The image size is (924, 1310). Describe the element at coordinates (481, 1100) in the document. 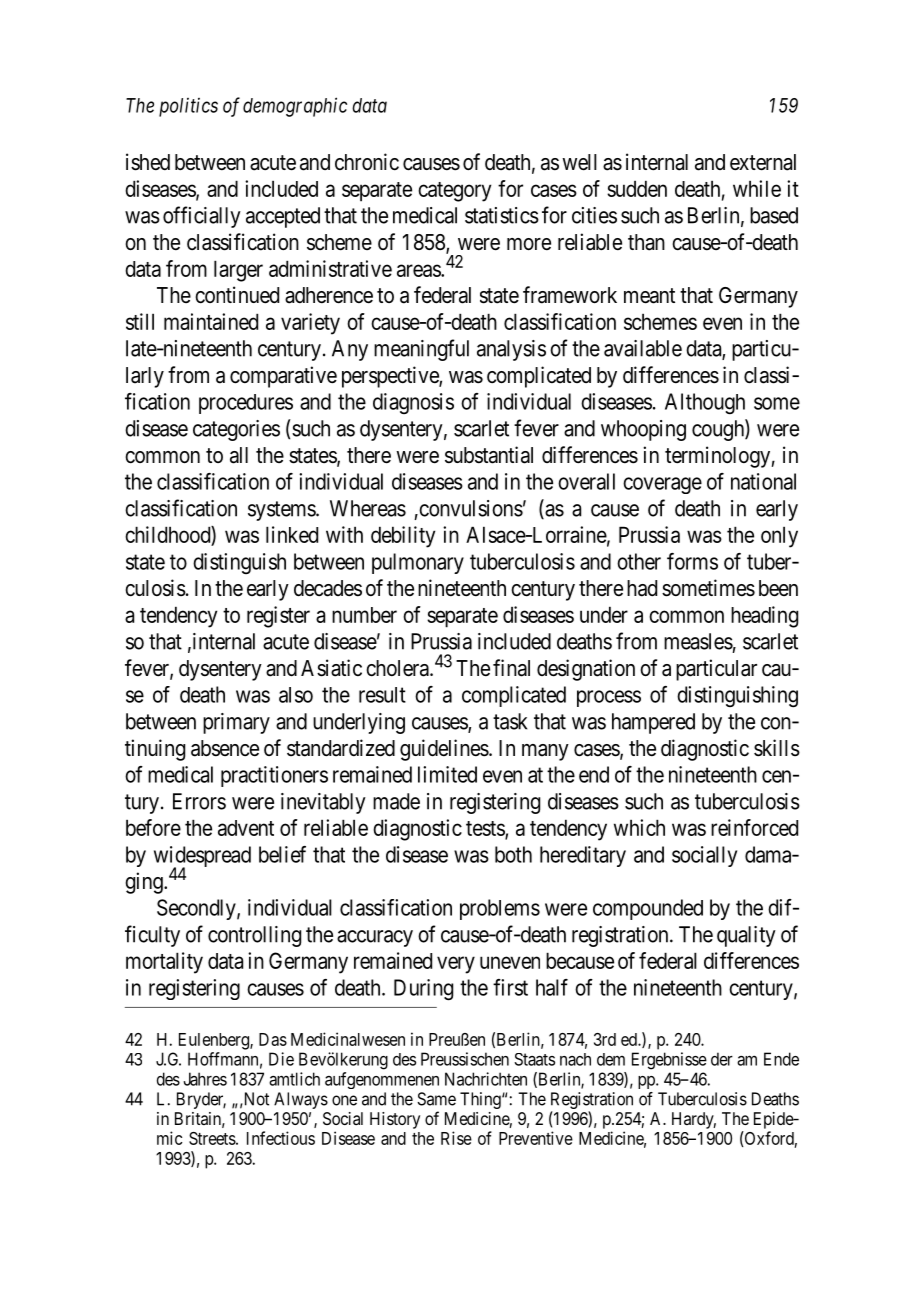

I see `Thing` at that location.
